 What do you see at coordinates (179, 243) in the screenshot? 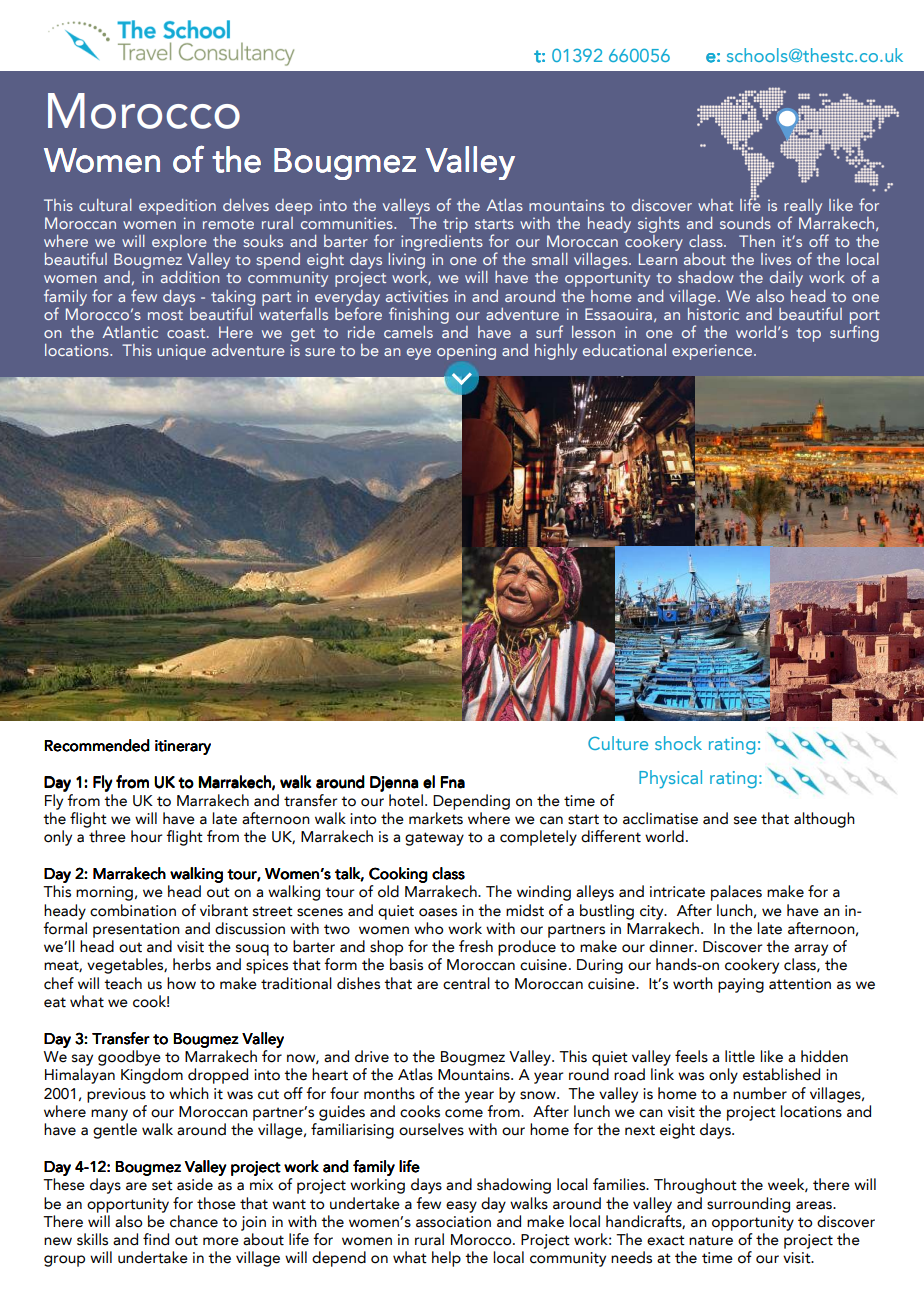
I see `explore` at bounding box center [179, 243].
